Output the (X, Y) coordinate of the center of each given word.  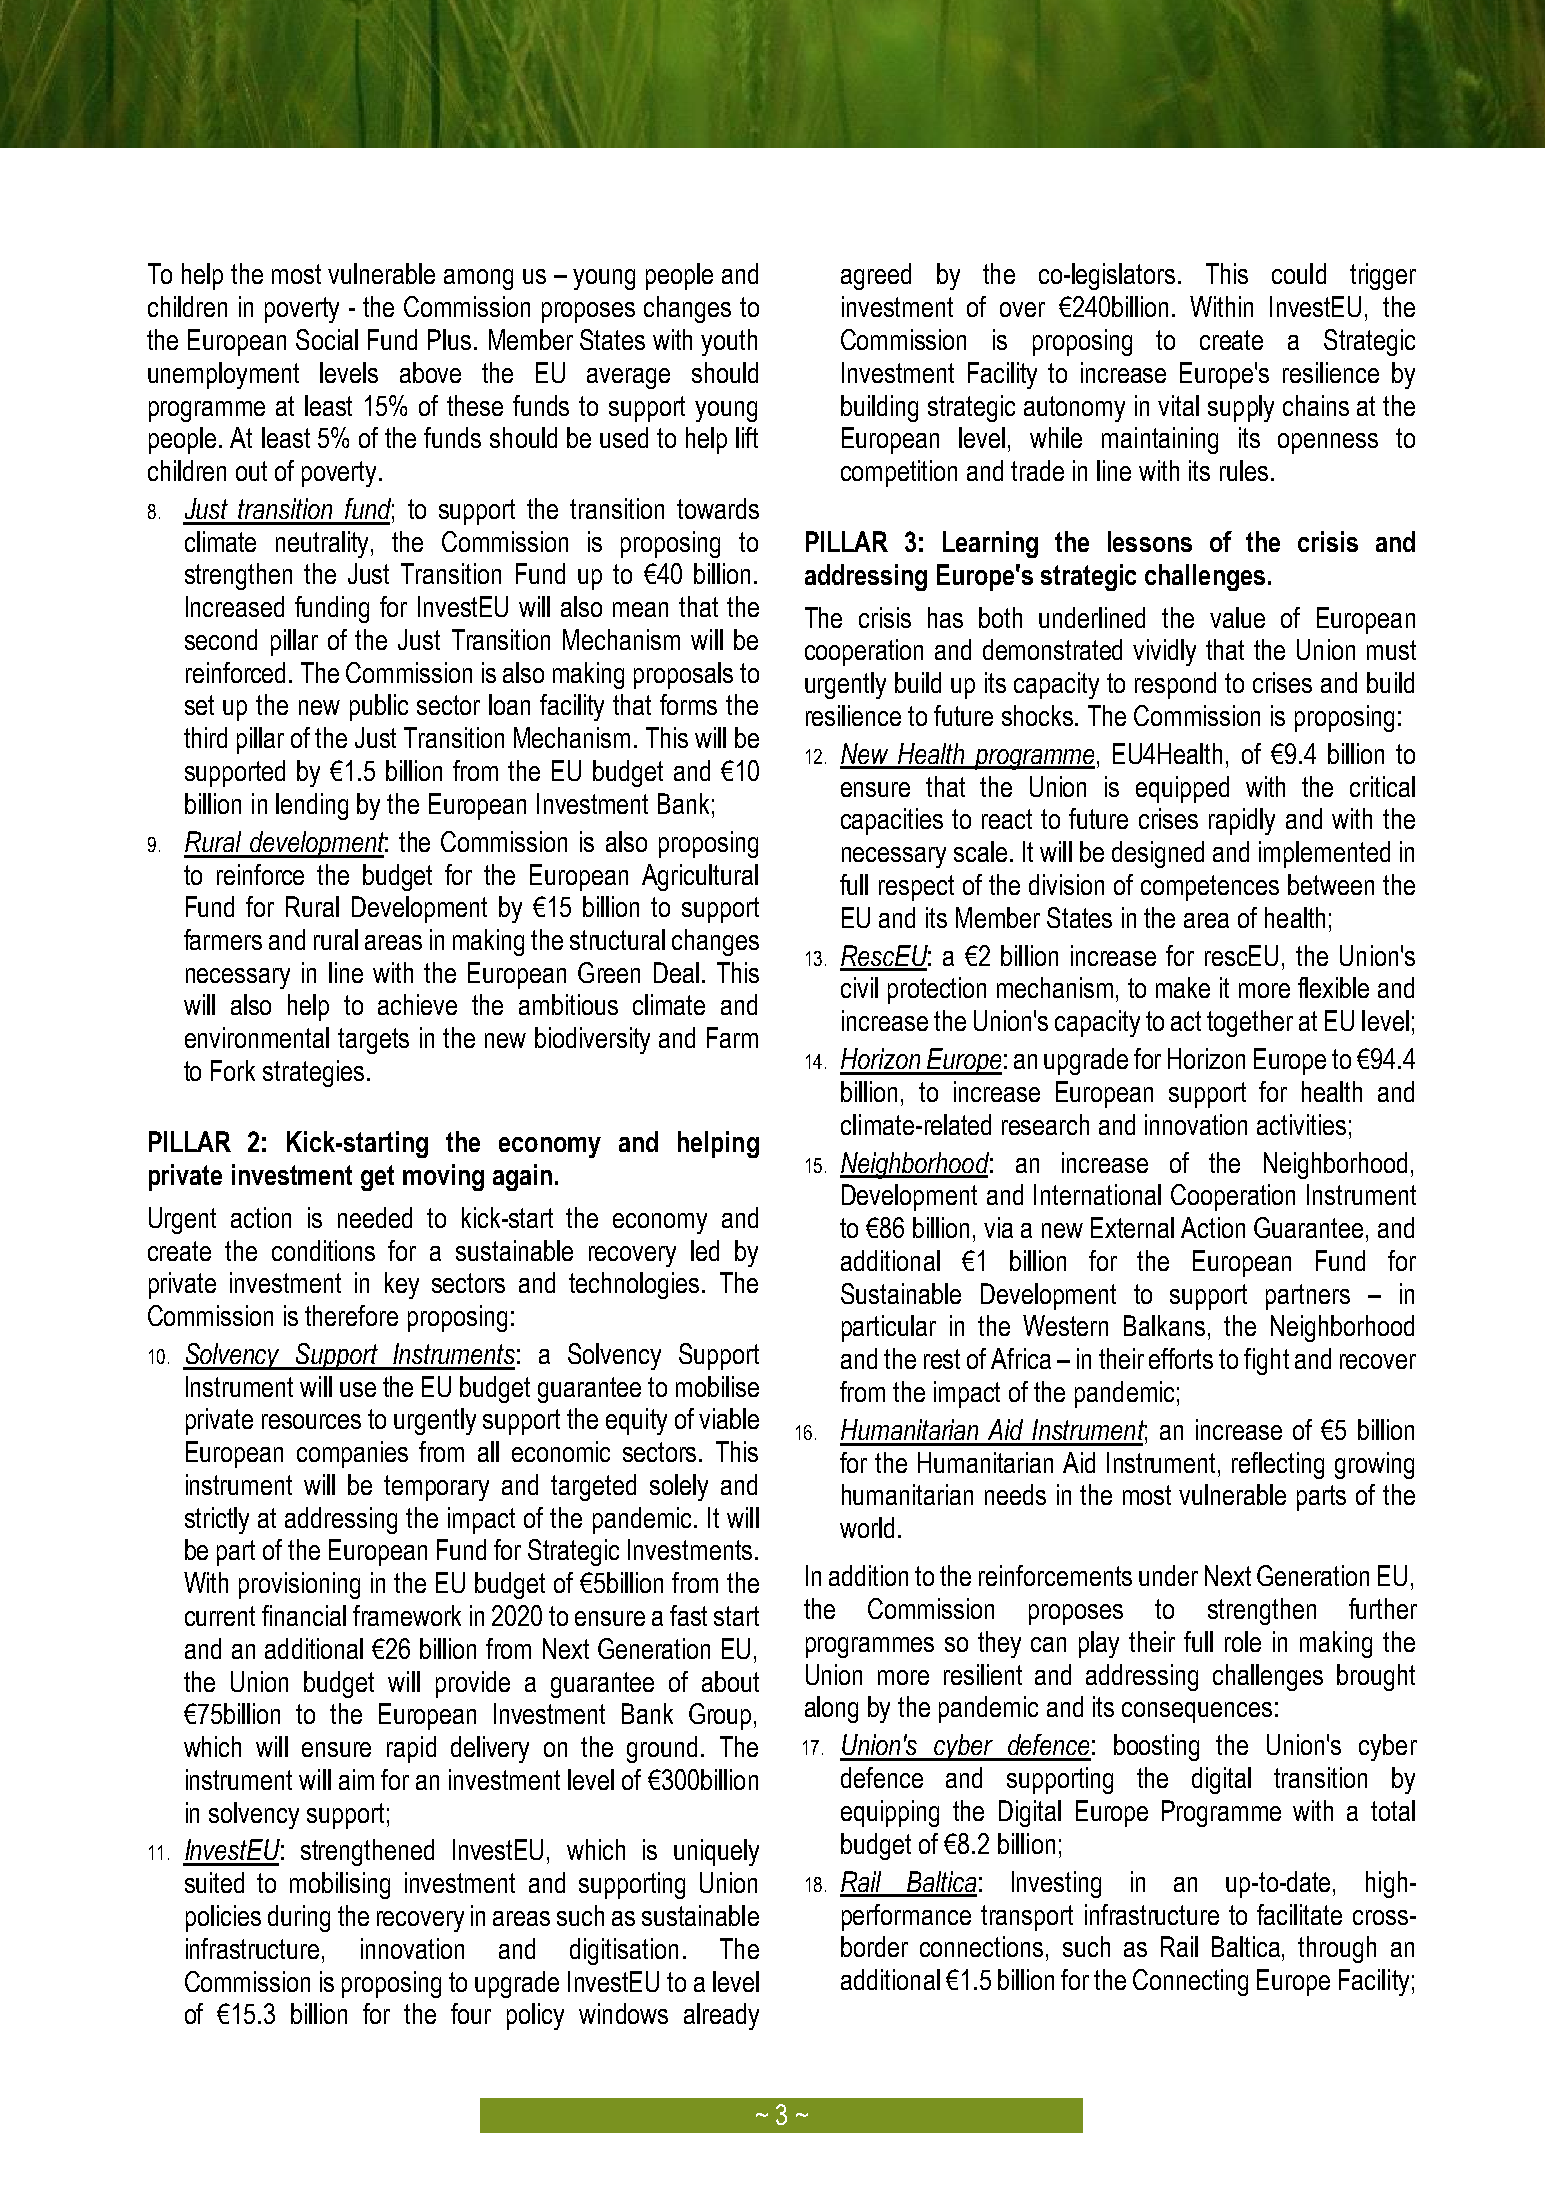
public (379, 707)
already (721, 2016)
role (1243, 1641)
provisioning (299, 1585)
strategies (313, 1073)
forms (688, 704)
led (705, 1250)
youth (729, 342)
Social (327, 339)
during (299, 1918)
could (1299, 273)
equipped (1182, 789)
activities (1301, 1124)
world (867, 1527)
